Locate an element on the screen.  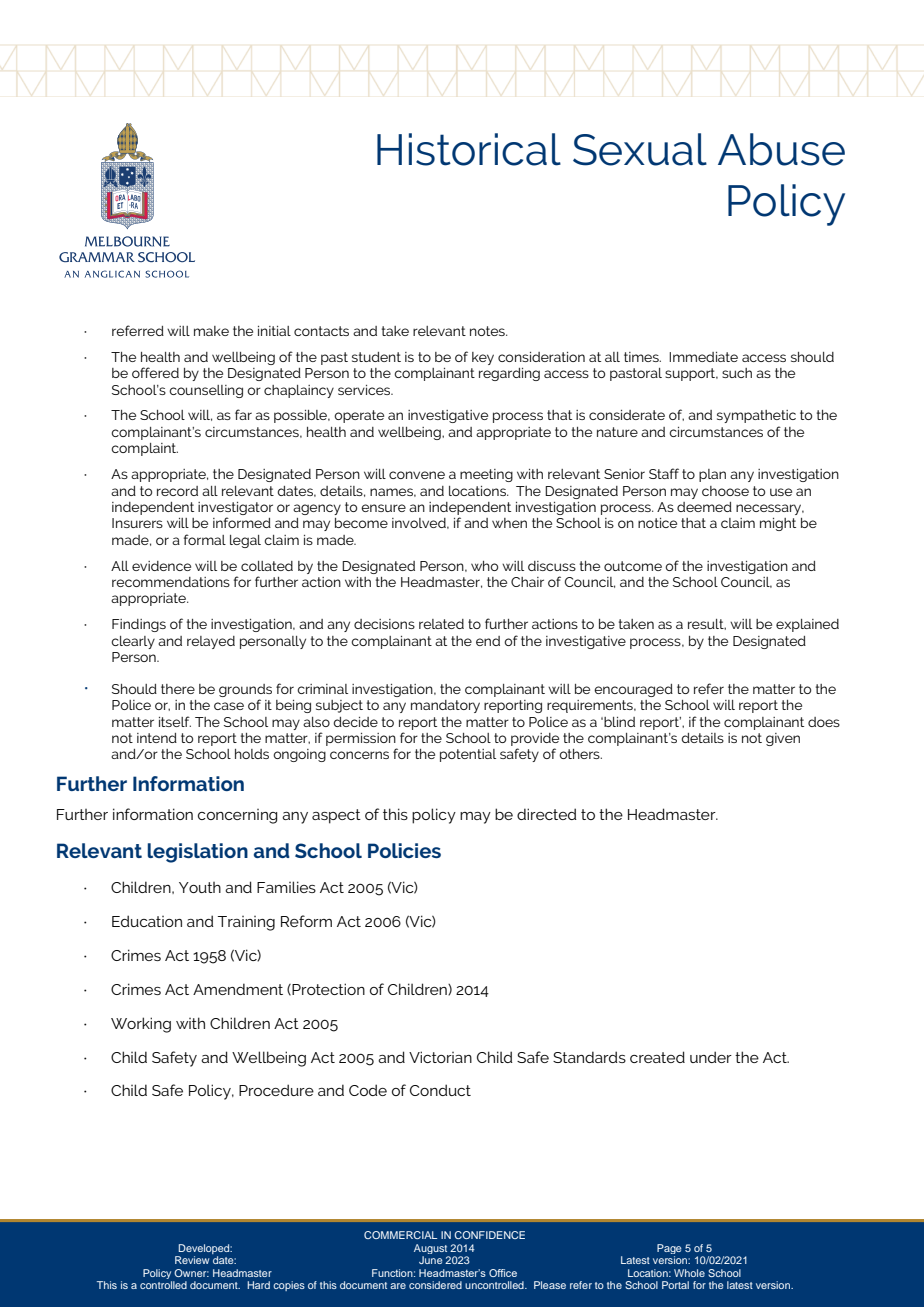
Historical is located at coordinates (469, 149).
